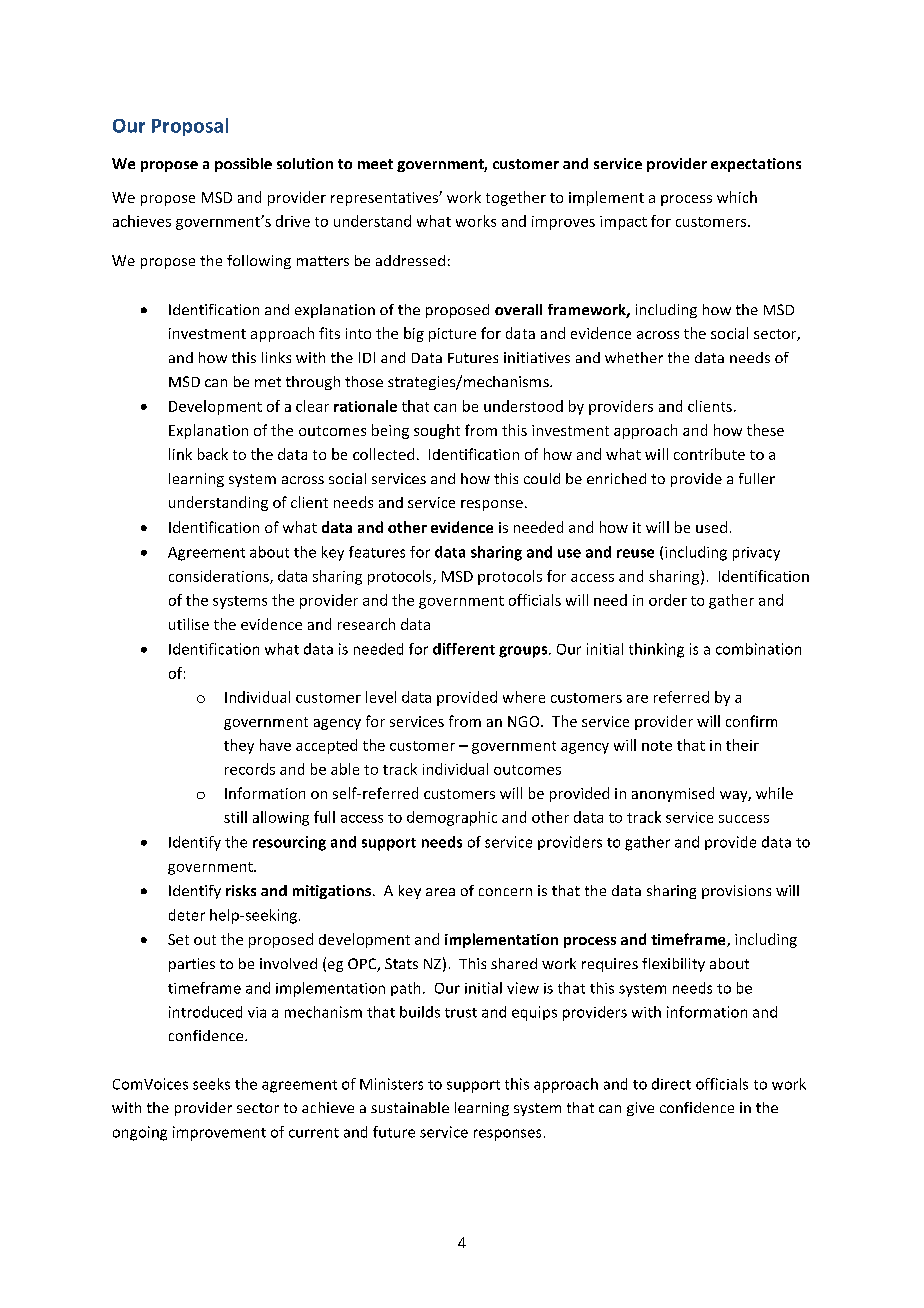  Describe the element at coordinates (756, 165) in the page. I see `expectations` at that location.
